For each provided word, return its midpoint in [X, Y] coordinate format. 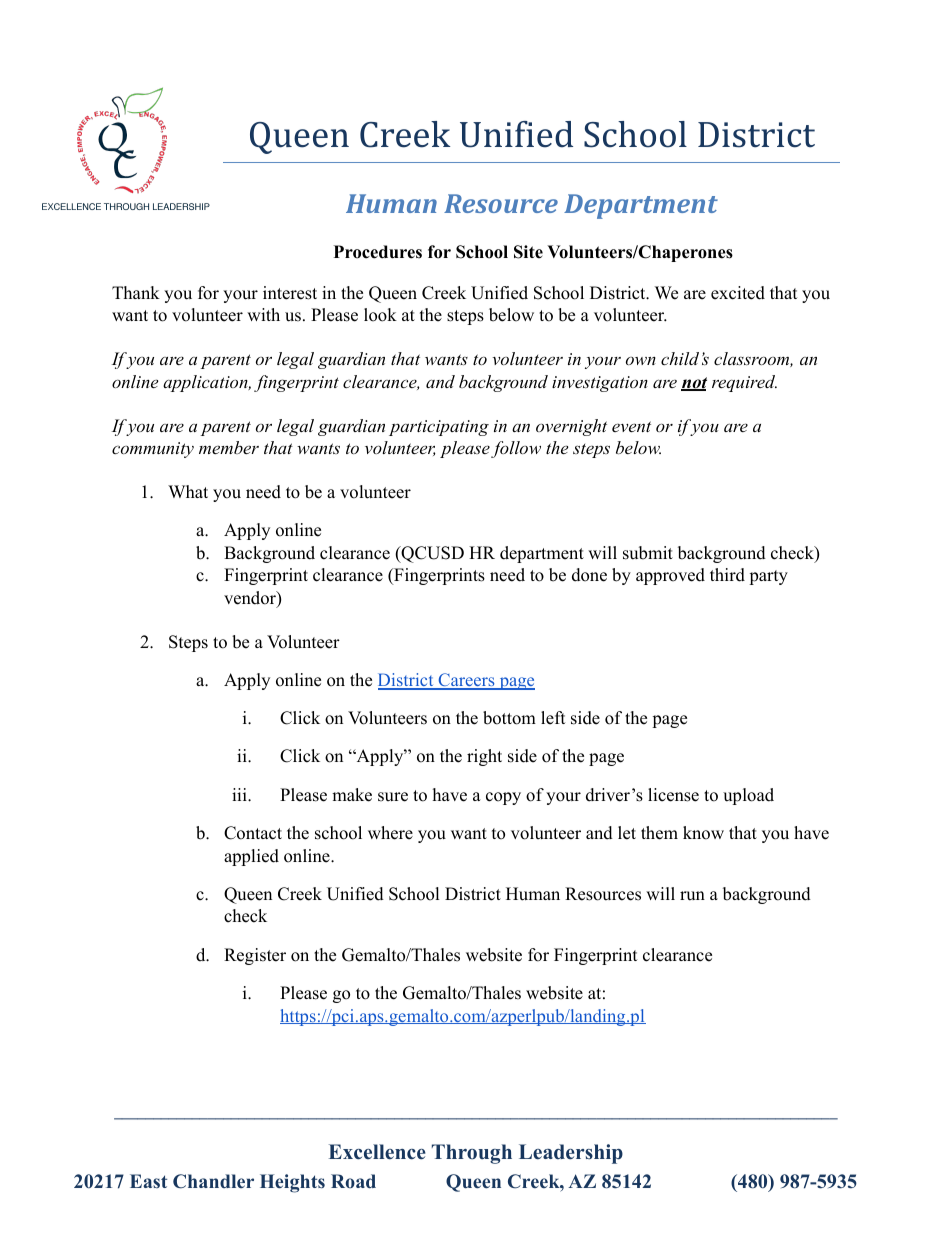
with [263, 314]
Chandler [213, 1181]
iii [240, 794]
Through [472, 1154]
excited [738, 293]
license [673, 795]
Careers [466, 681]
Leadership [571, 1154]
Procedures [378, 252]
